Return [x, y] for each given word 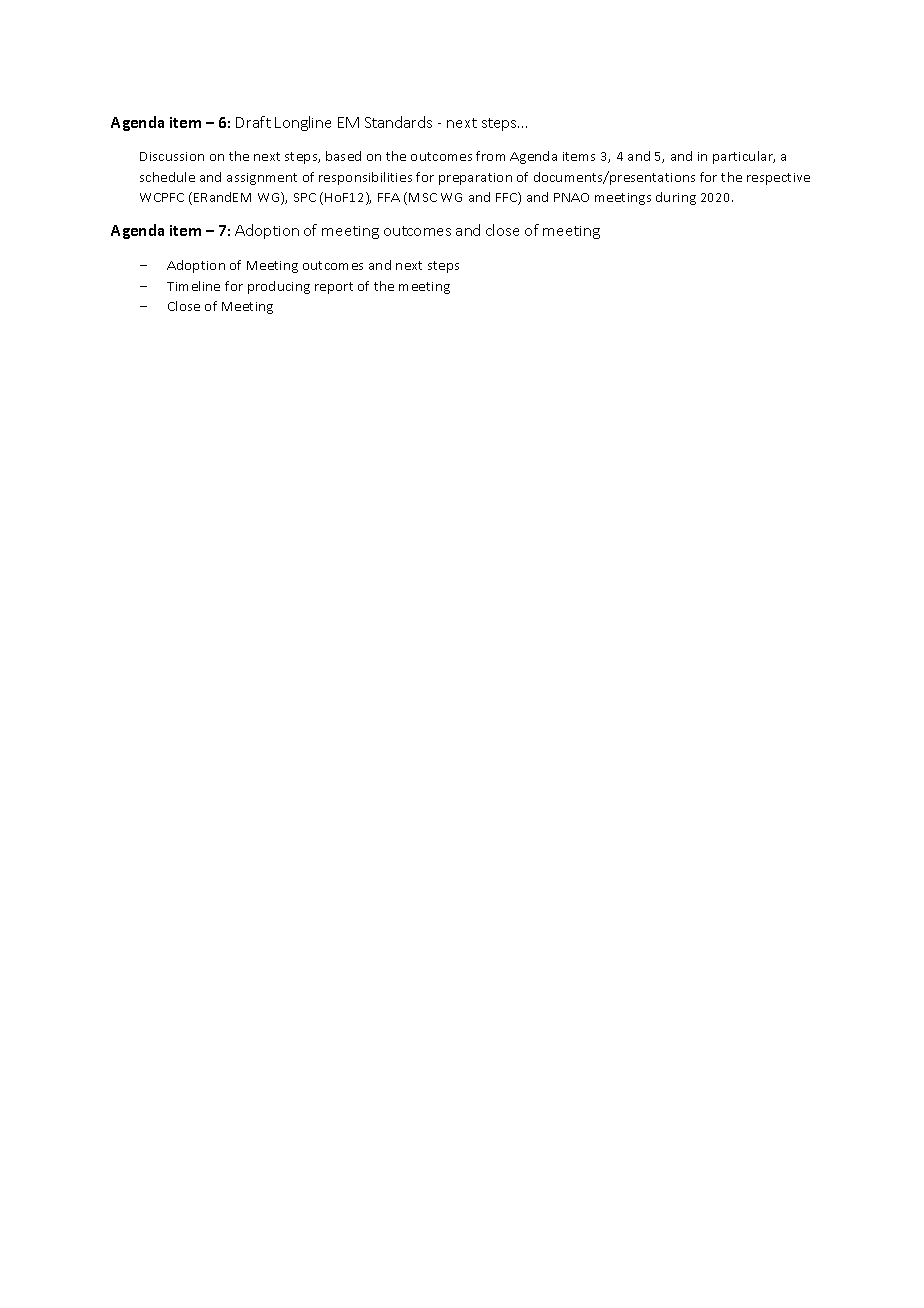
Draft [253, 122]
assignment [262, 179]
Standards [398, 122]
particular [744, 157]
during [676, 198]
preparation [475, 179]
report [334, 288]
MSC [423, 197]
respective [778, 179]
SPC [305, 197]
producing [279, 287]
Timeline [193, 286]
